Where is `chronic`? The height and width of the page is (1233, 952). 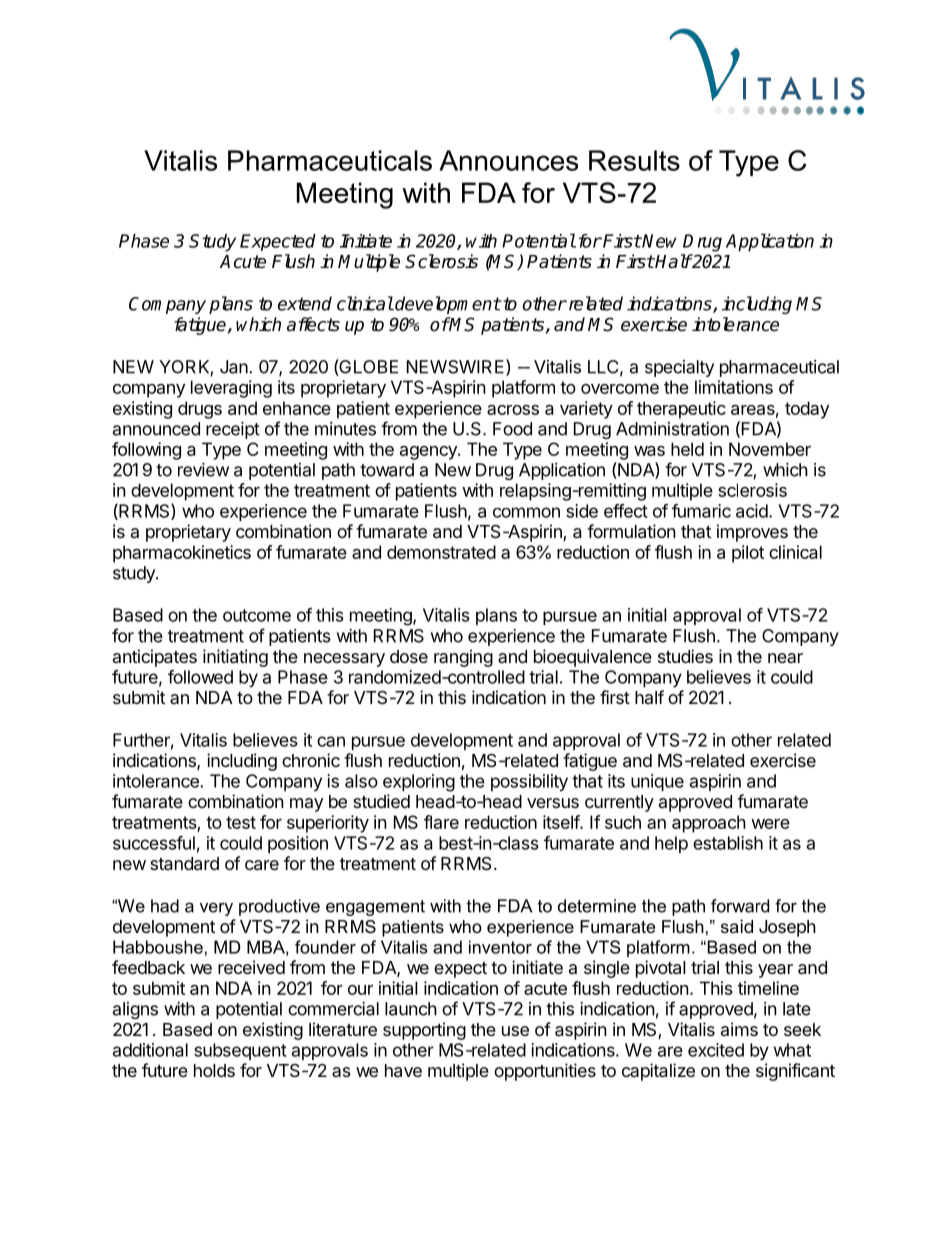
chronic is located at coordinates (311, 760).
